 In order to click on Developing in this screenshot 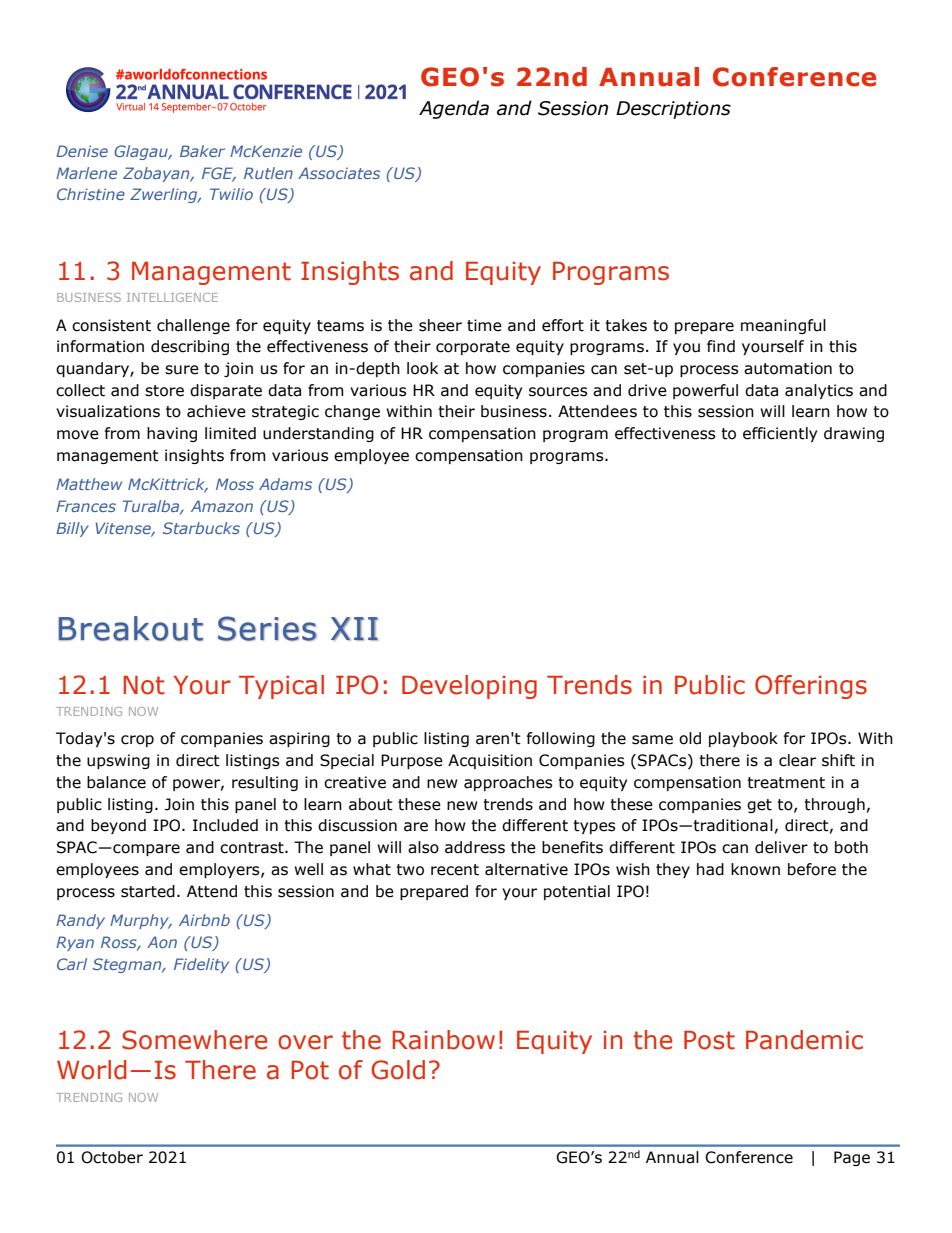, I will do `click(469, 687)`.
